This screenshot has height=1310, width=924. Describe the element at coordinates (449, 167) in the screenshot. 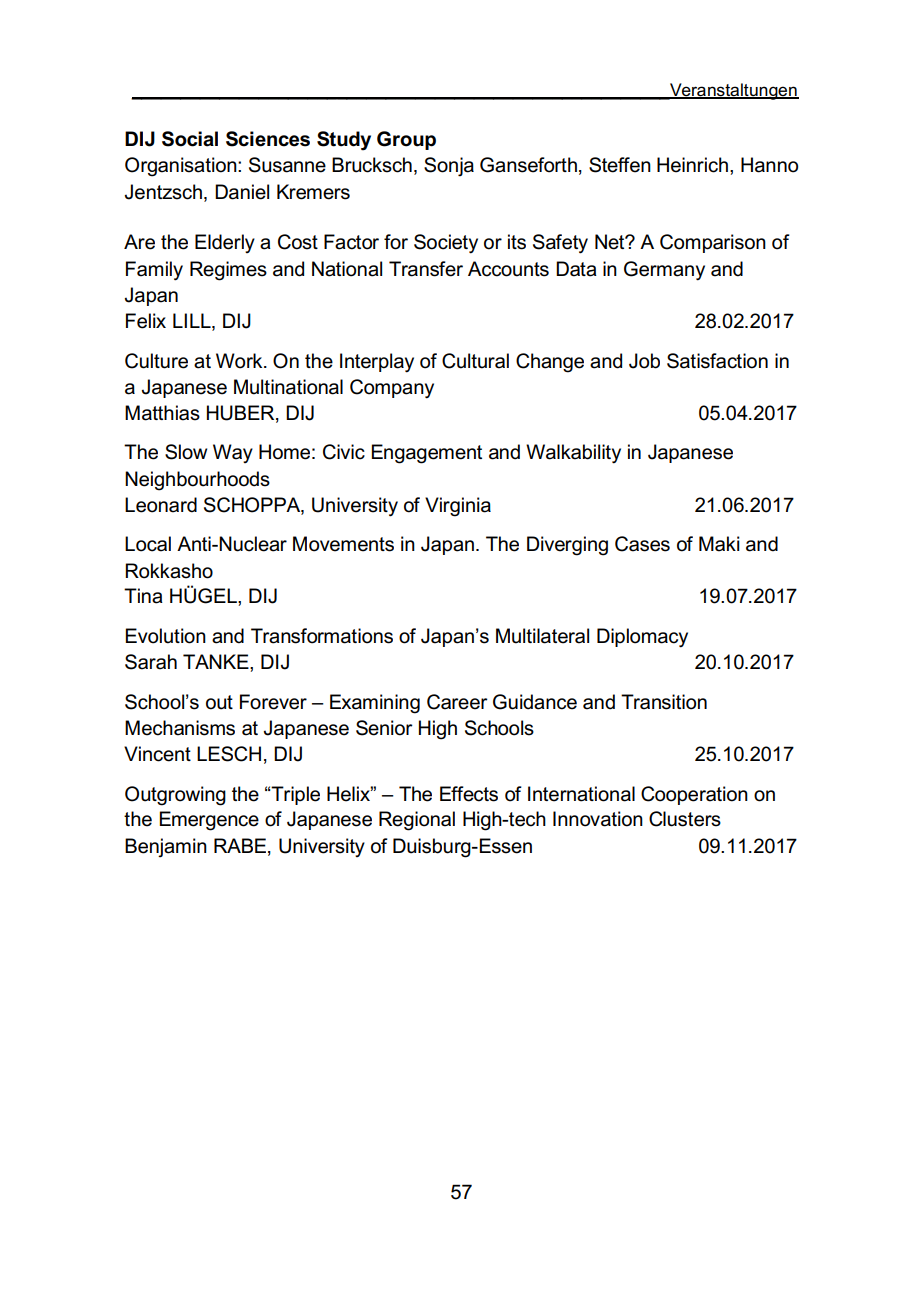

I see `Sonja` at that location.
